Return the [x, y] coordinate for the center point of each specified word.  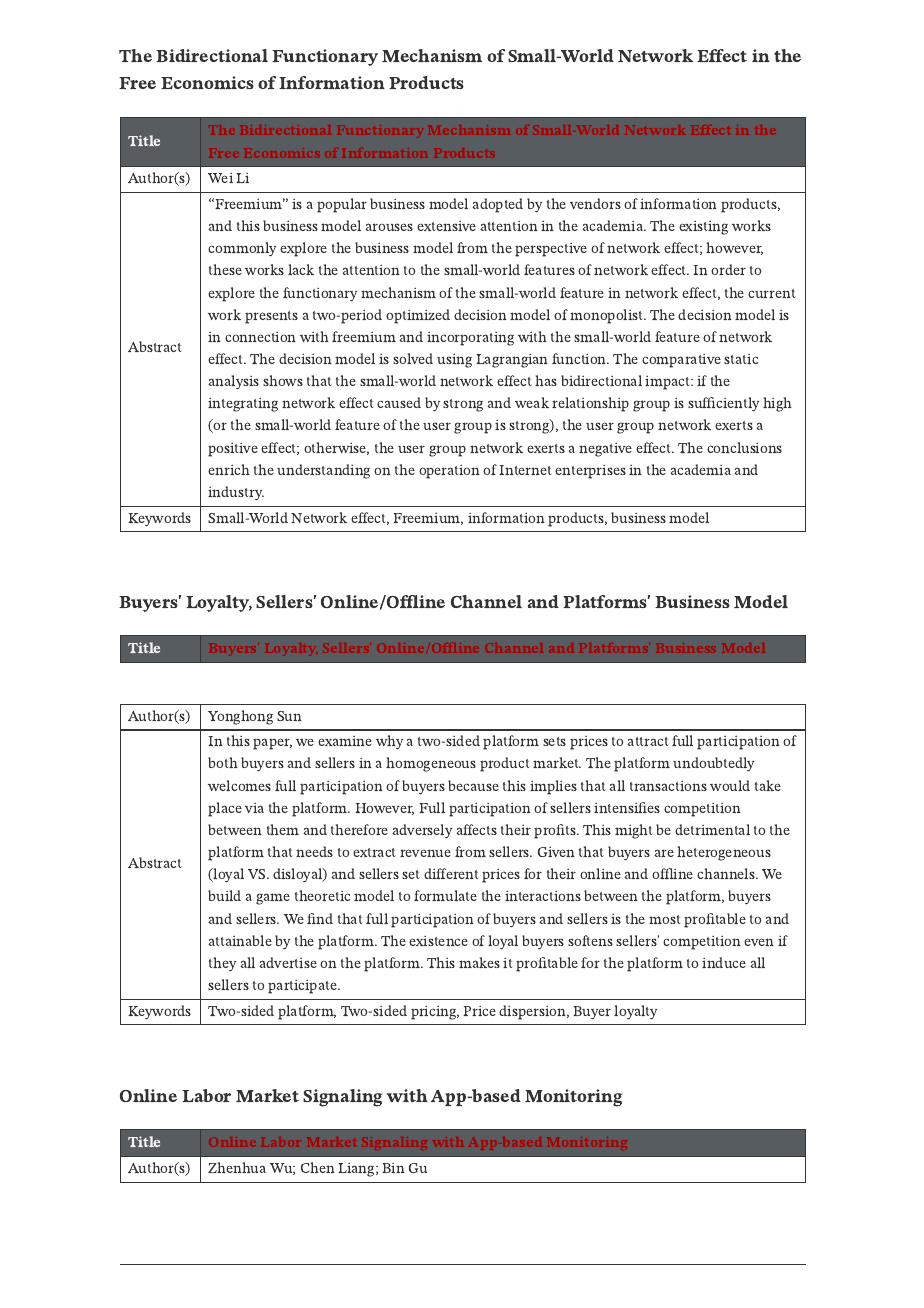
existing [703, 228]
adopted [497, 205]
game [273, 899]
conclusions [744, 447]
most [664, 919]
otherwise [336, 448]
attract [647, 741]
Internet [525, 470]
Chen [318, 1167]
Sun [289, 716]
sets [554, 741]
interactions [543, 896]
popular [342, 205]
